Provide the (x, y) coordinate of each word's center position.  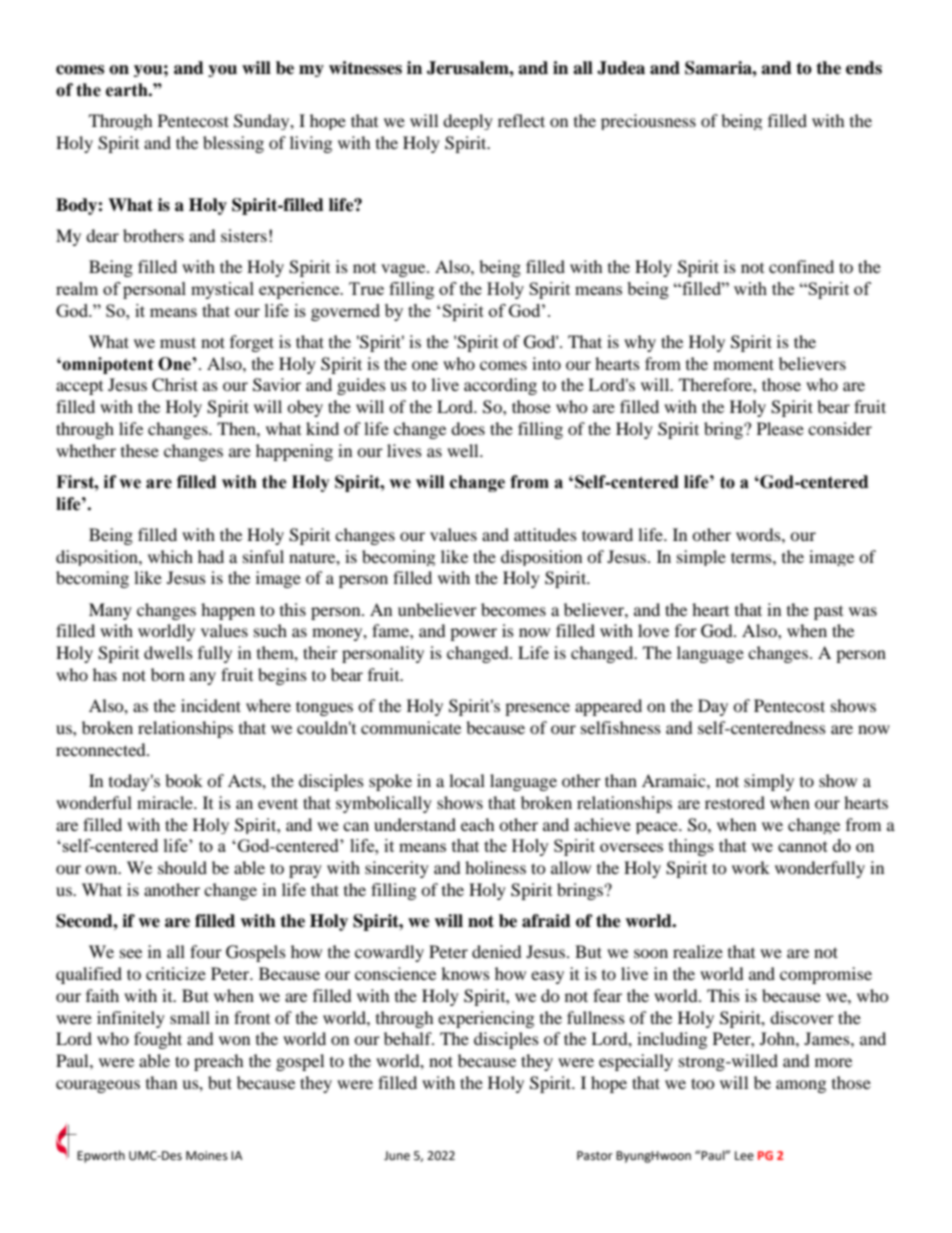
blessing (233, 144)
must (178, 342)
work (751, 867)
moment (743, 364)
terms (752, 557)
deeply (468, 122)
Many (110, 611)
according (500, 386)
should (182, 867)
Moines (207, 1156)
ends (864, 68)
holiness (495, 867)
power (473, 634)
